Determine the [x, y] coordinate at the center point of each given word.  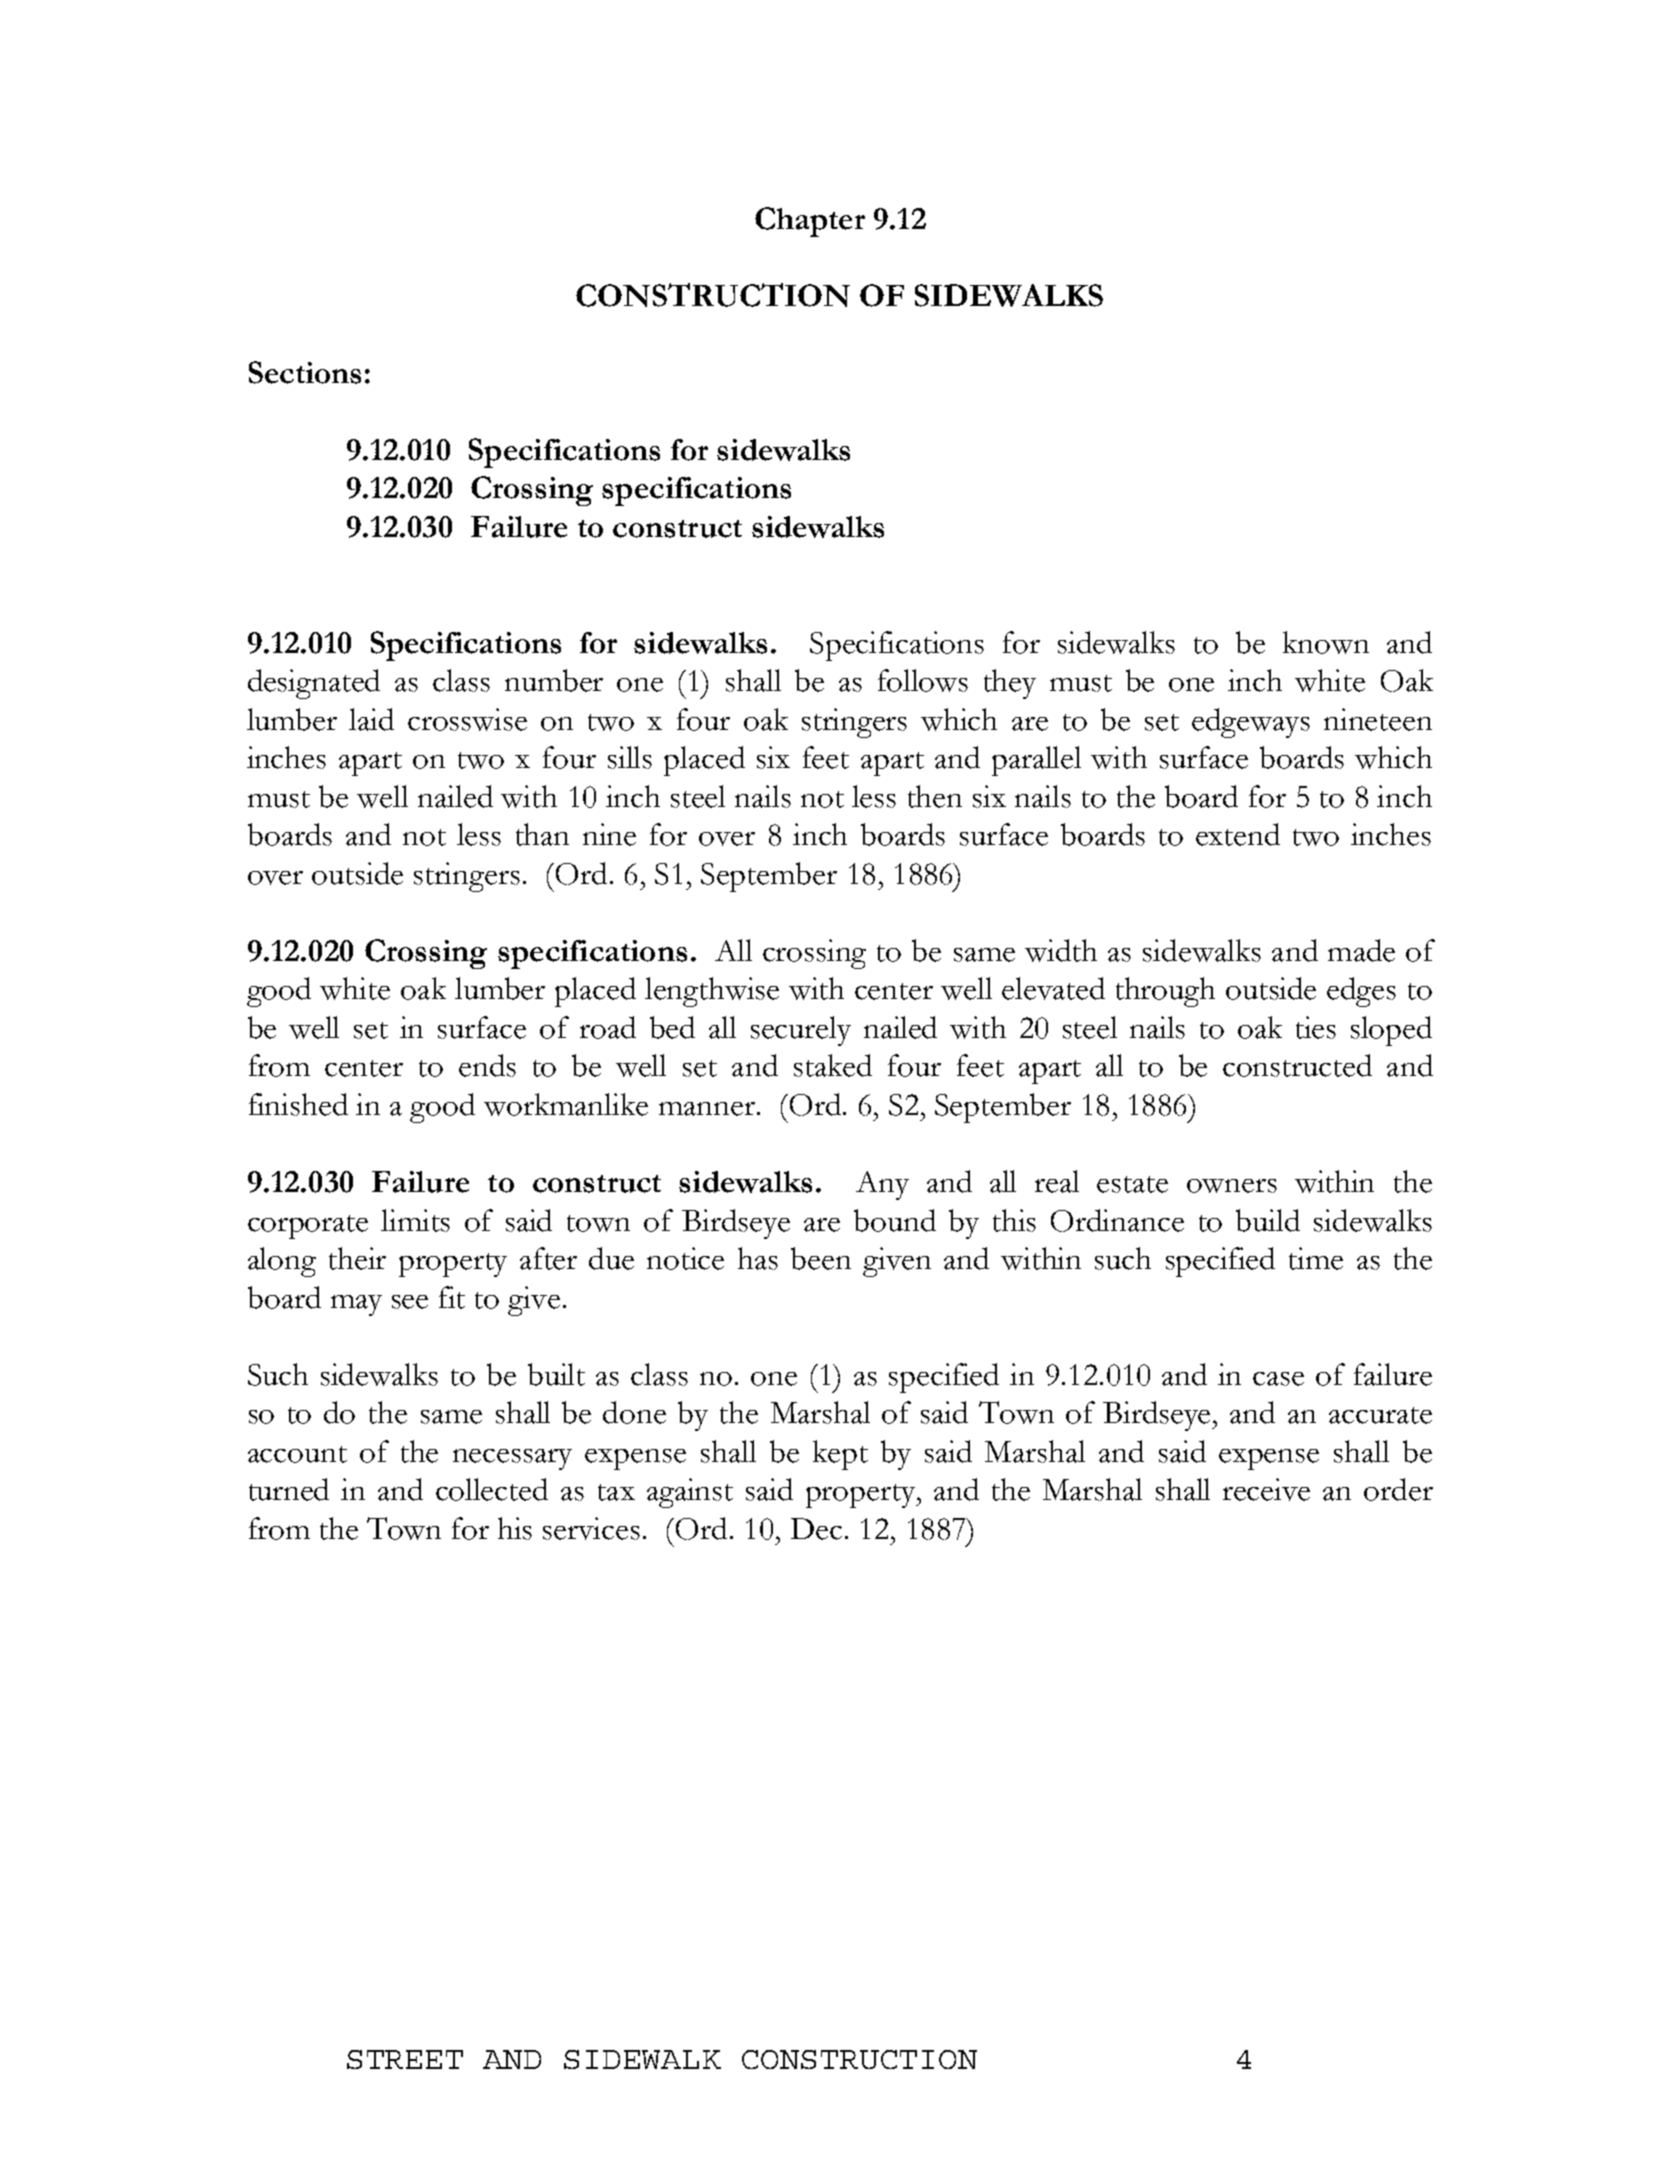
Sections [305, 372]
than [542, 834]
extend [1238, 834]
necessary [512, 1459]
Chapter [810, 222]
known [1326, 642]
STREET [405, 2059]
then [935, 796]
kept [840, 1455]
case [1278, 1379]
